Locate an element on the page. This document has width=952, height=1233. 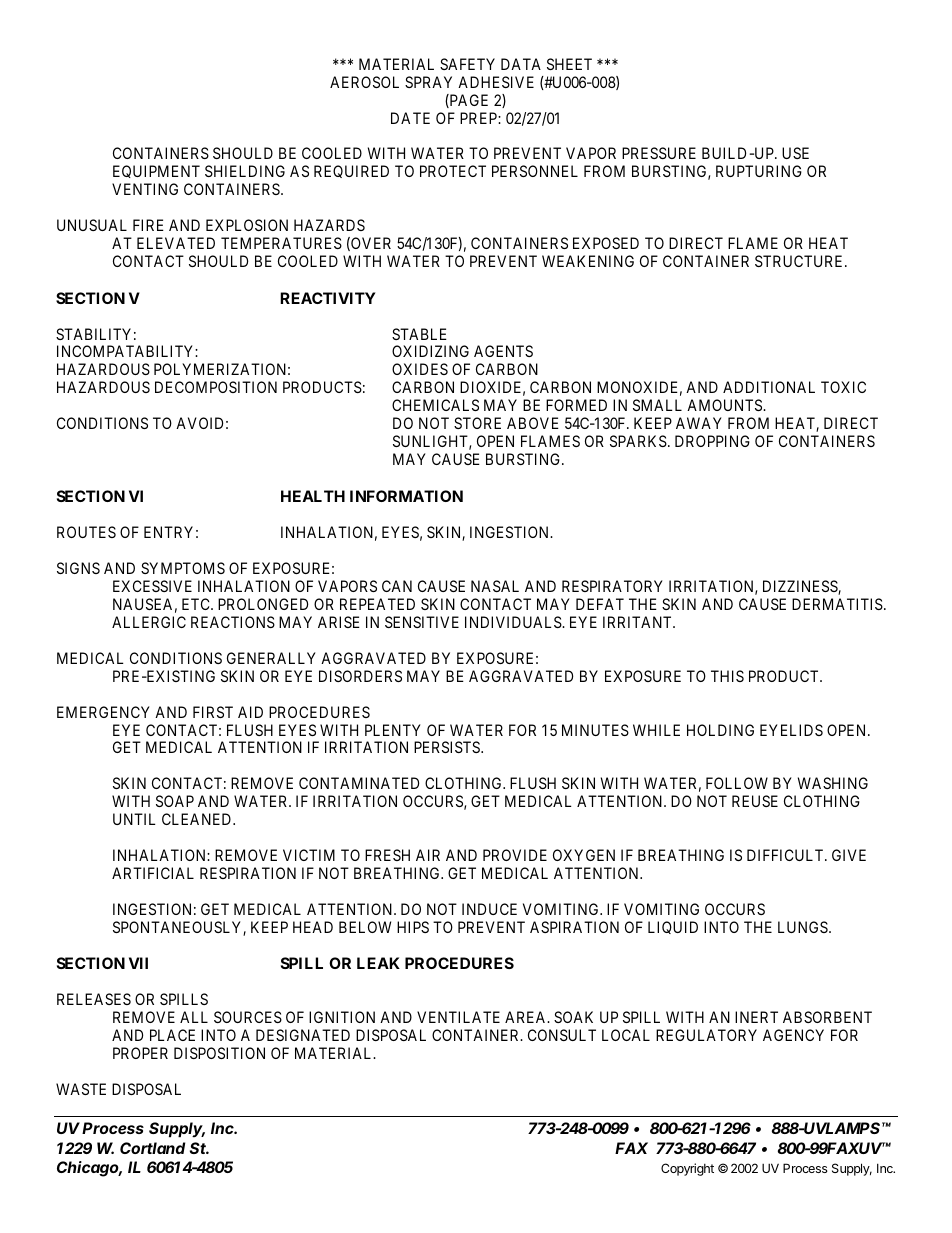
STORE is located at coordinates (477, 423).
